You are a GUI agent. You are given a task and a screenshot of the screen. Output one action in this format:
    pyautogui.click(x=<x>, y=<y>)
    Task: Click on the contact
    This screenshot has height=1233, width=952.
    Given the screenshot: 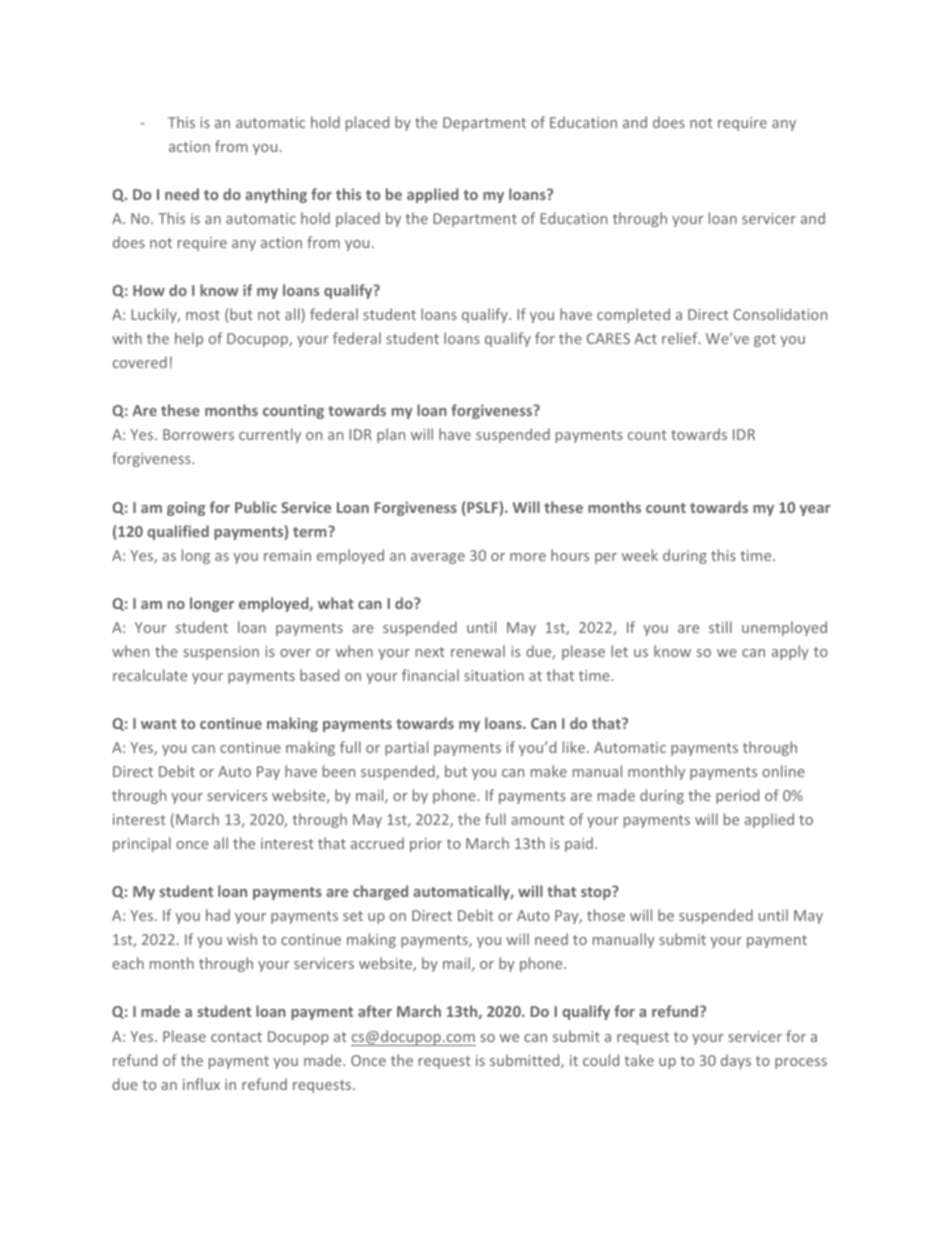 What is the action you would take?
    pyautogui.click(x=236, y=1037)
